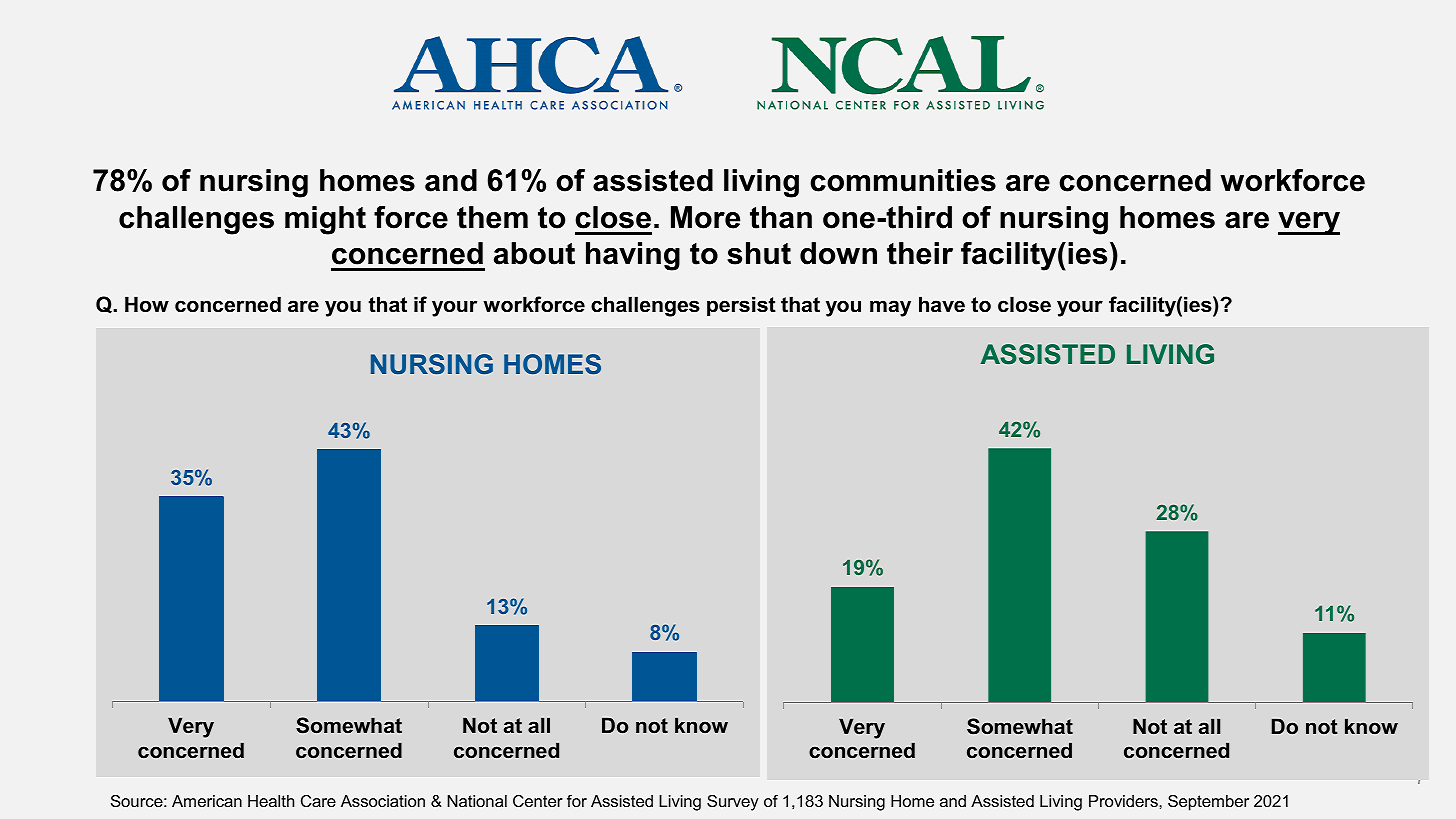 The height and width of the image is (819, 1456). What do you see at coordinates (325, 220) in the image?
I see `might` at bounding box center [325, 220].
